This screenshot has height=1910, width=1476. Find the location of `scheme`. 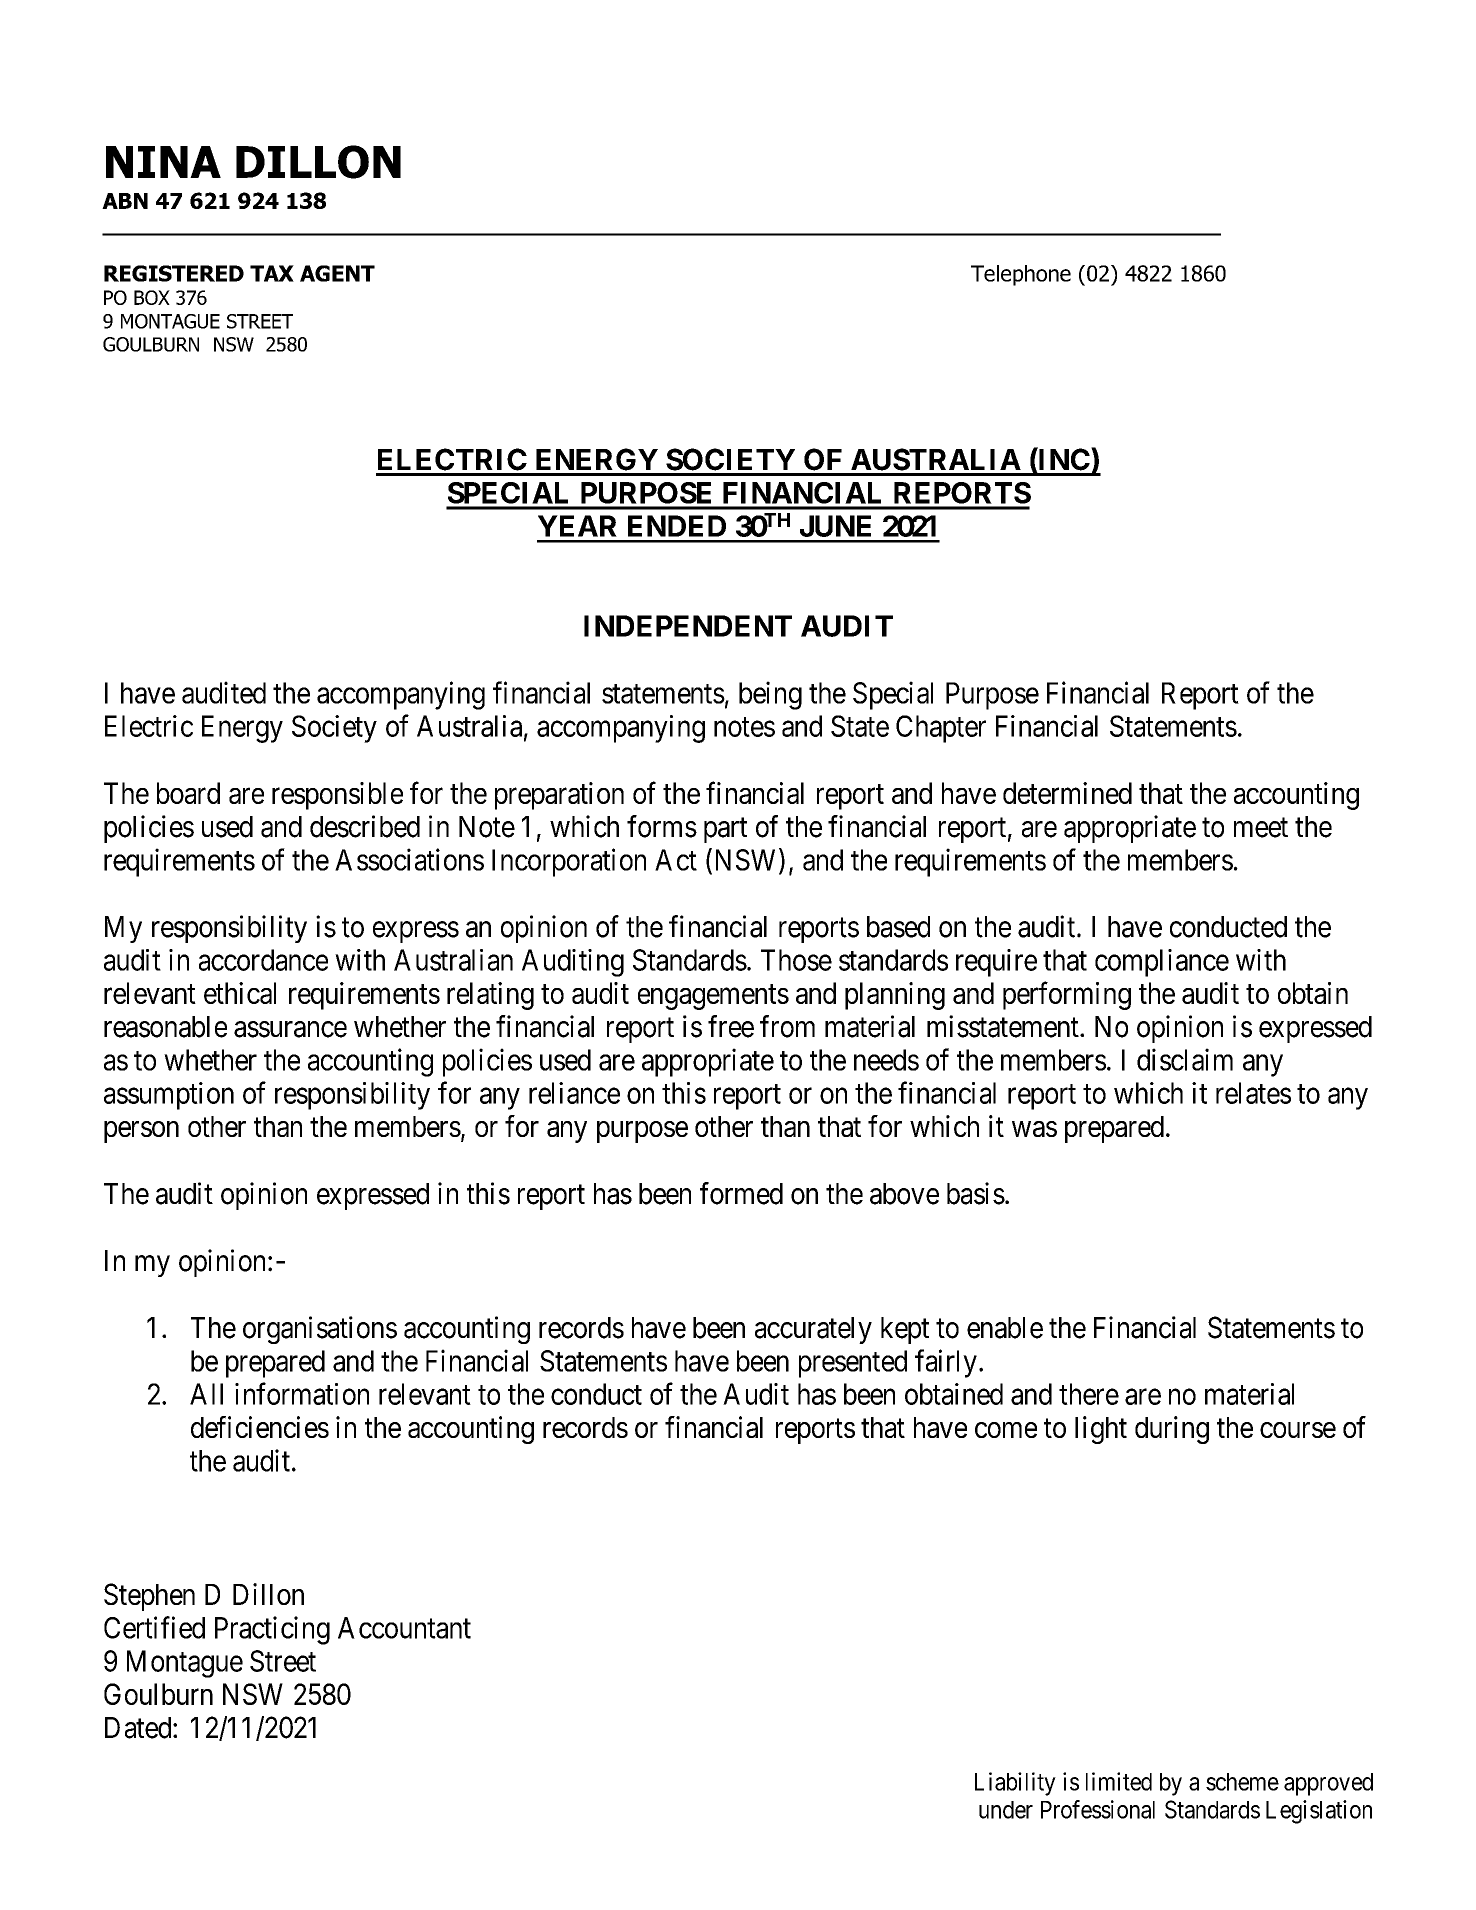

scheme is located at coordinates (1242, 1782).
